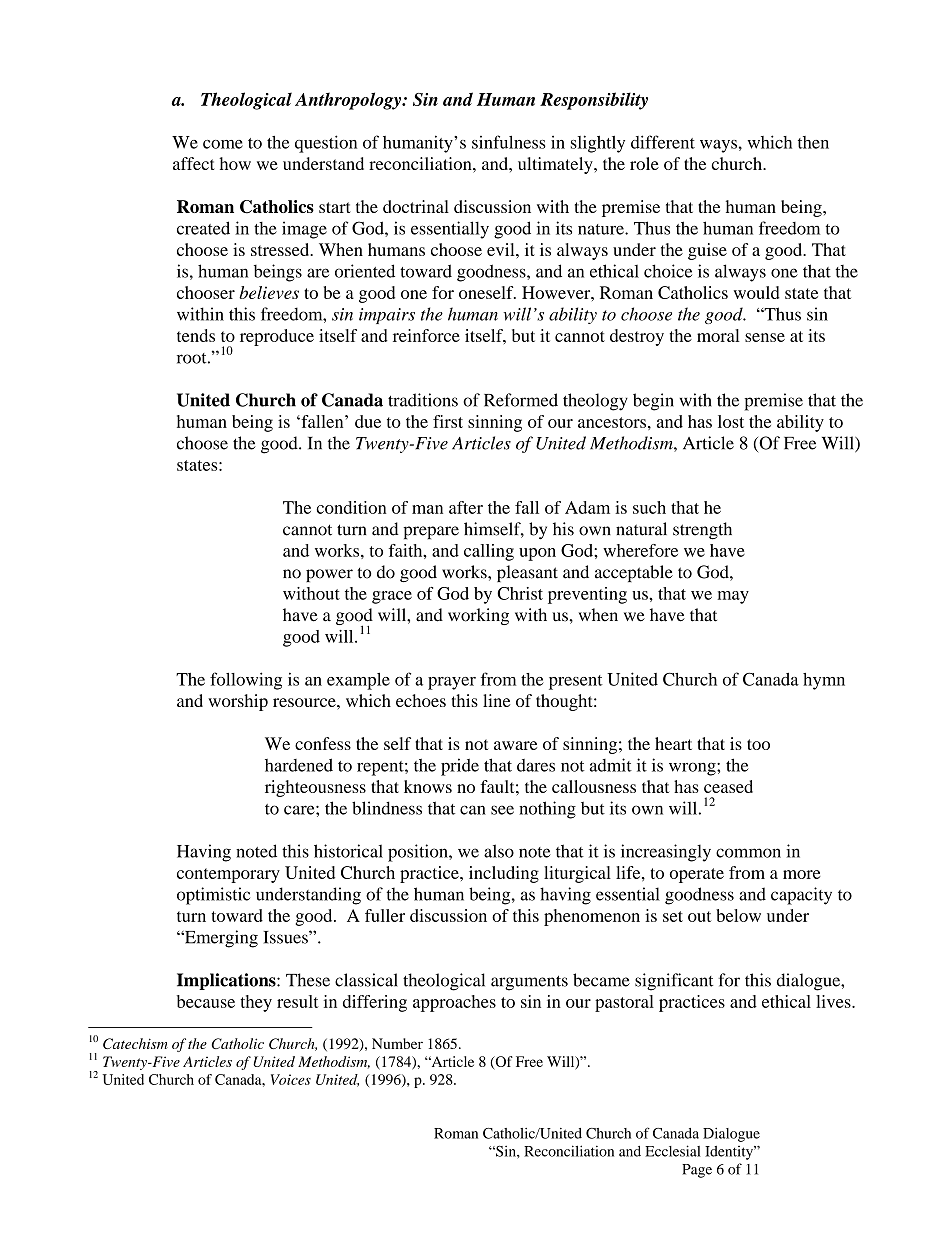  What do you see at coordinates (509, 142) in the screenshot?
I see `sinfulness` at bounding box center [509, 142].
